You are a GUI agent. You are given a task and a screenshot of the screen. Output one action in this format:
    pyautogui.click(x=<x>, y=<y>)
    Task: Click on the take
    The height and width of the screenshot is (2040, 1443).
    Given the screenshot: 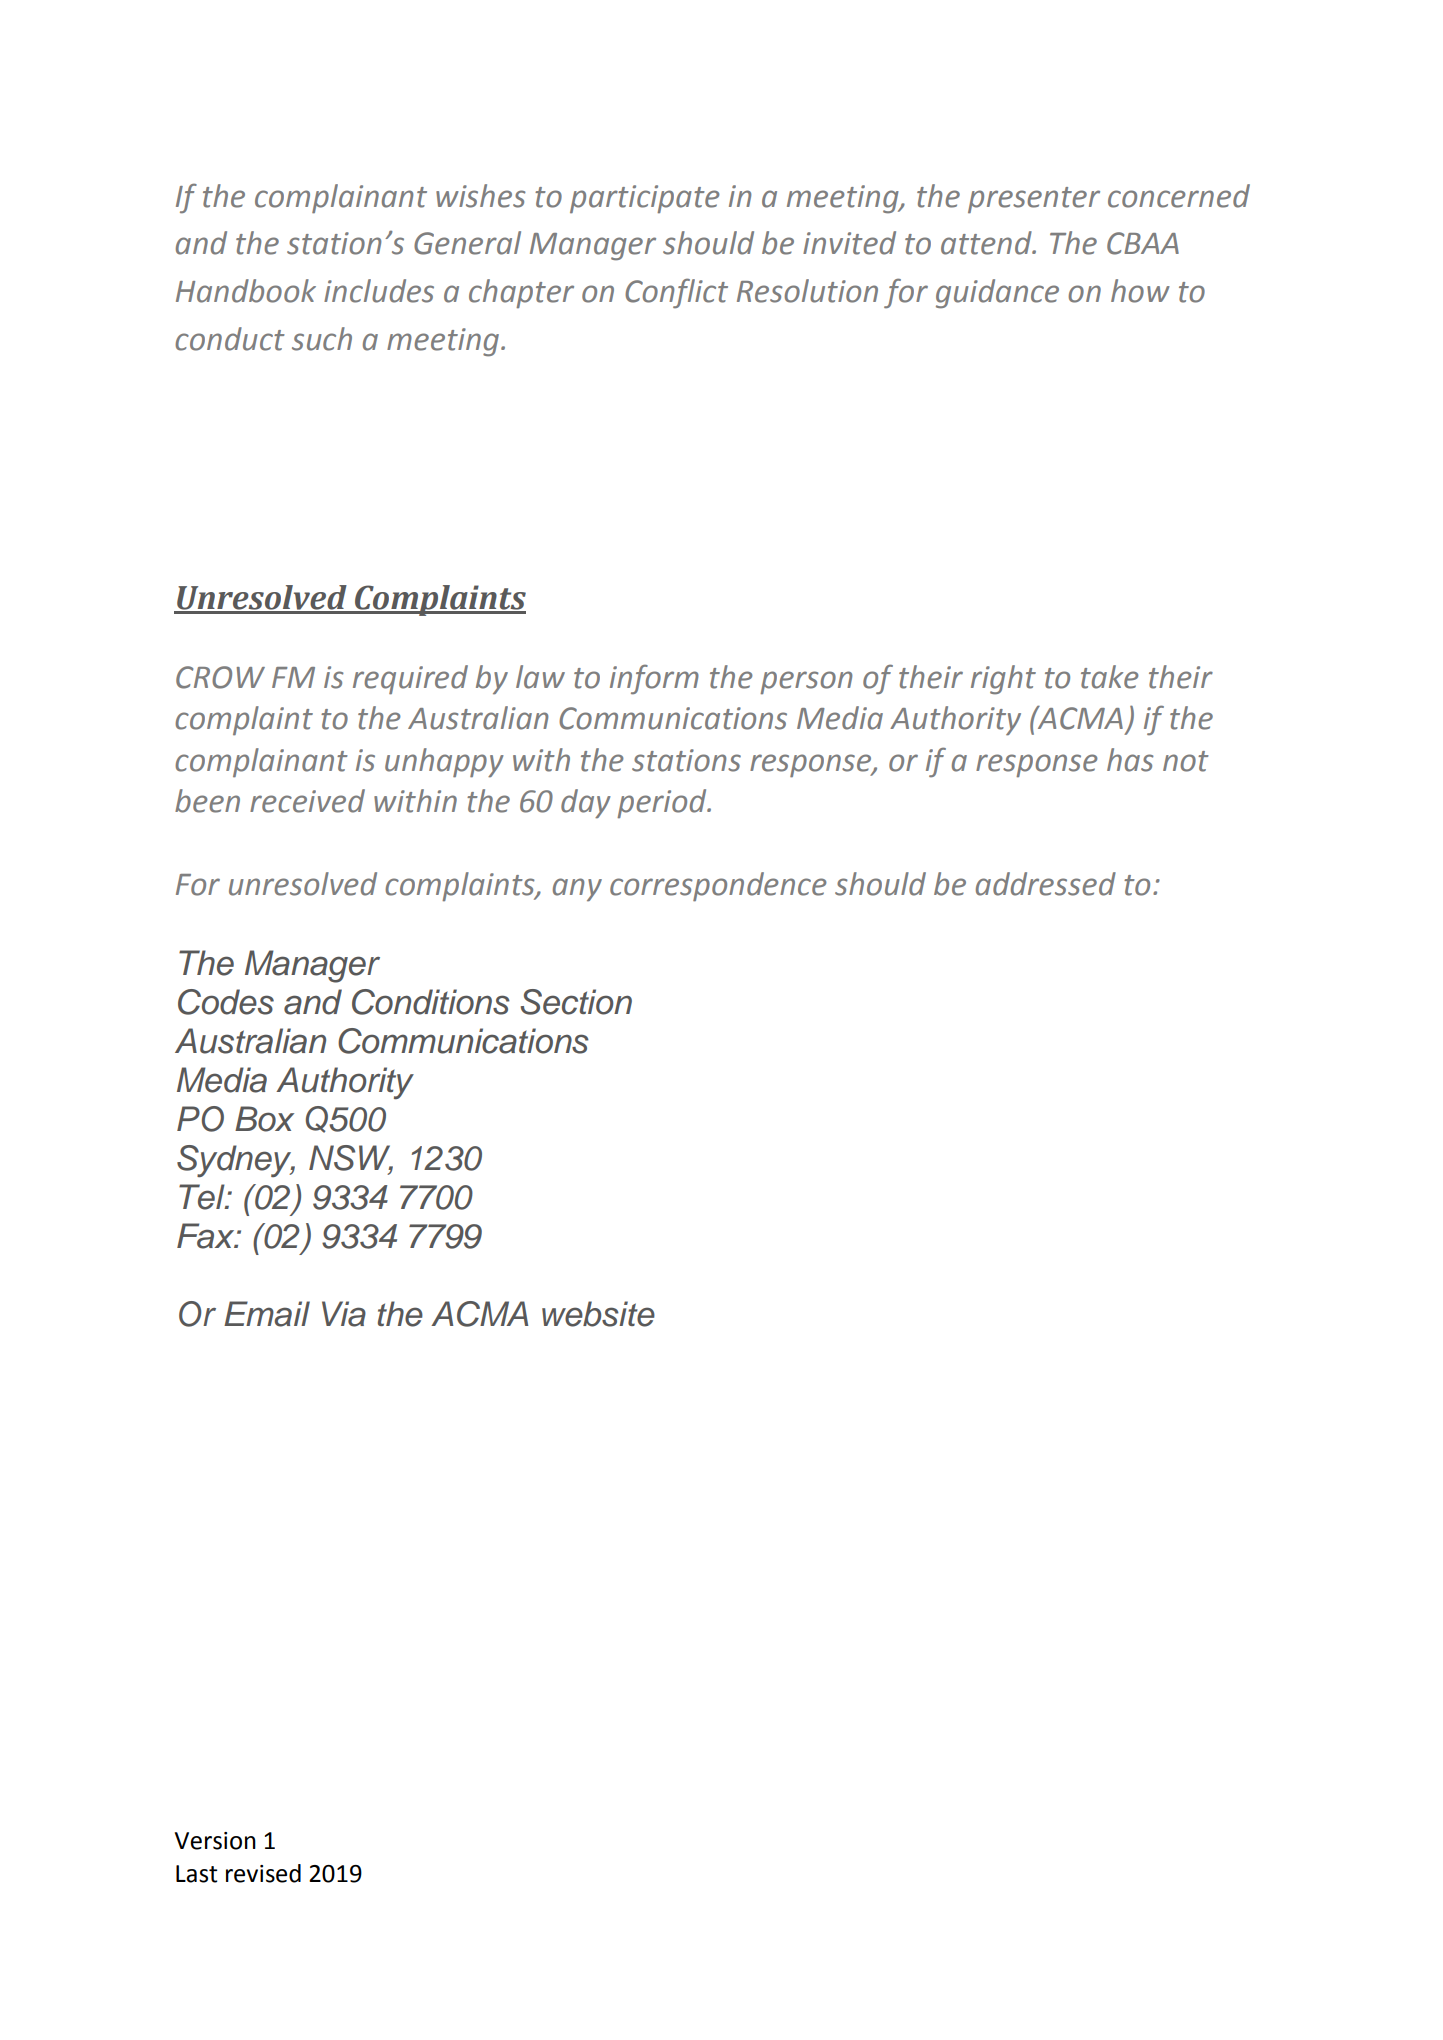 What is the action you would take?
    pyautogui.click(x=1110, y=677)
